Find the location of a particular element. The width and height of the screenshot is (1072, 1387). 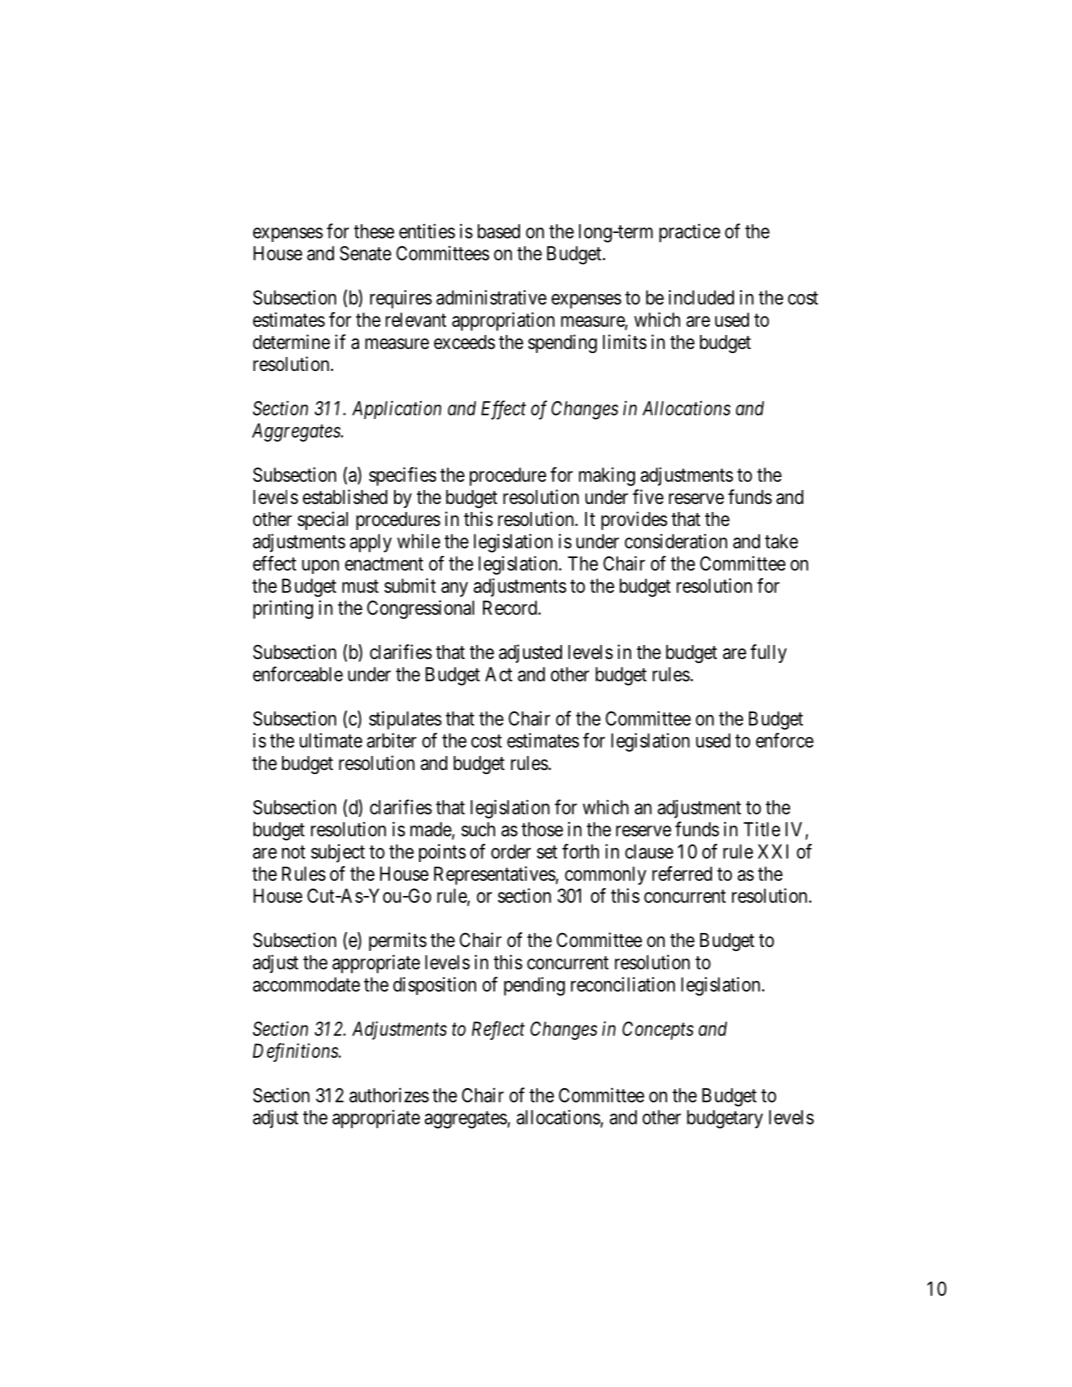

Senate is located at coordinates (365, 253).
